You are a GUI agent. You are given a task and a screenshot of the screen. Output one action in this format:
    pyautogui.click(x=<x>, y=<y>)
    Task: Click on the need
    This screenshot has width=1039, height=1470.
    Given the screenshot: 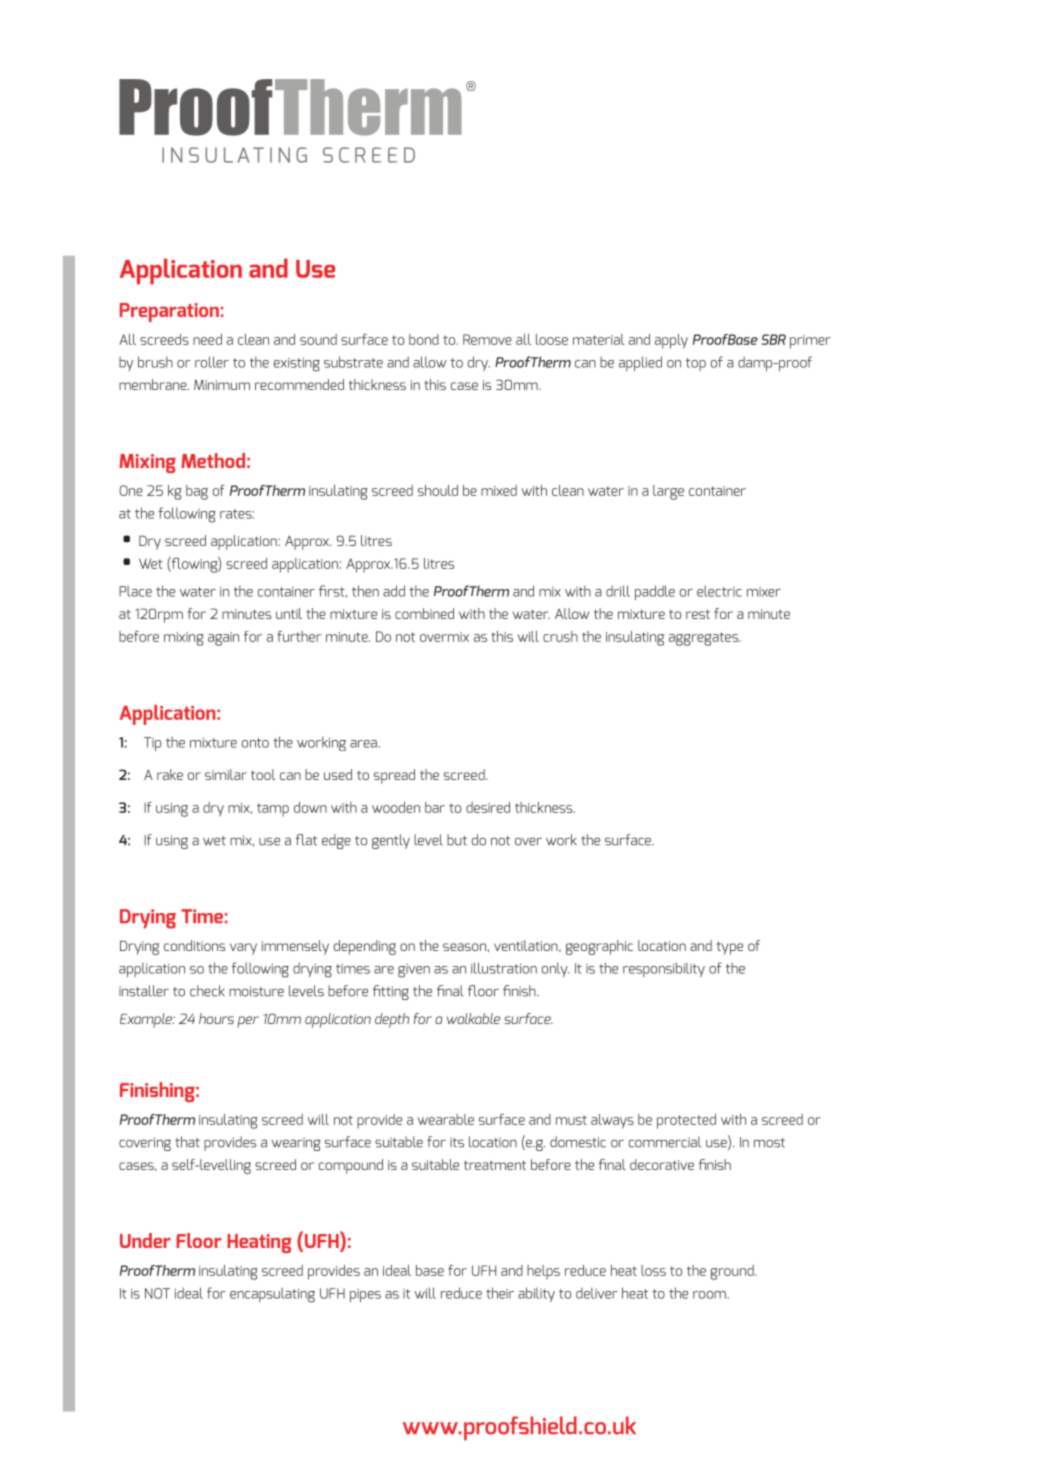 What is the action you would take?
    pyautogui.click(x=207, y=339)
